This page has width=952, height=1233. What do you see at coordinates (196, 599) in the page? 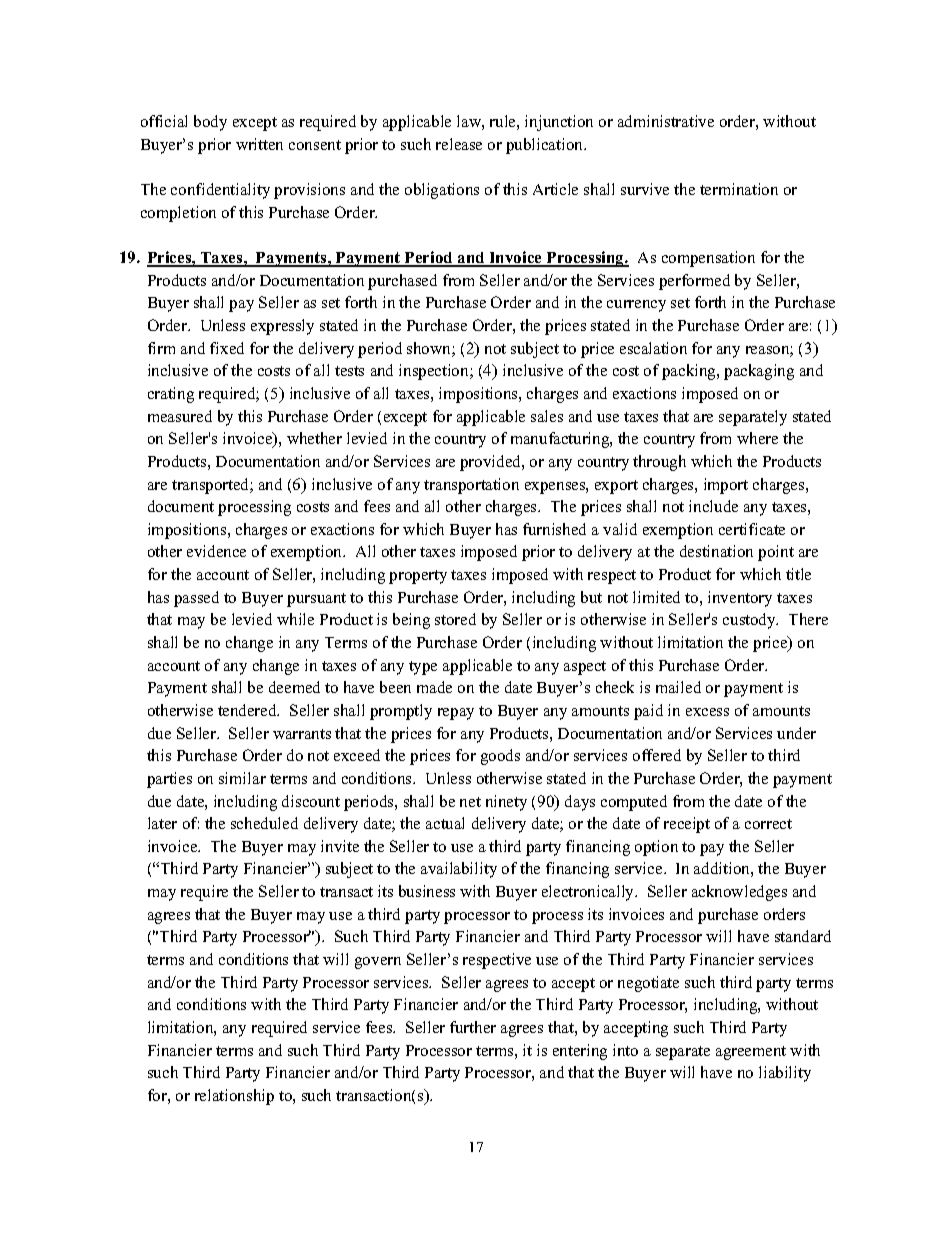
I see `passed` at bounding box center [196, 599].
